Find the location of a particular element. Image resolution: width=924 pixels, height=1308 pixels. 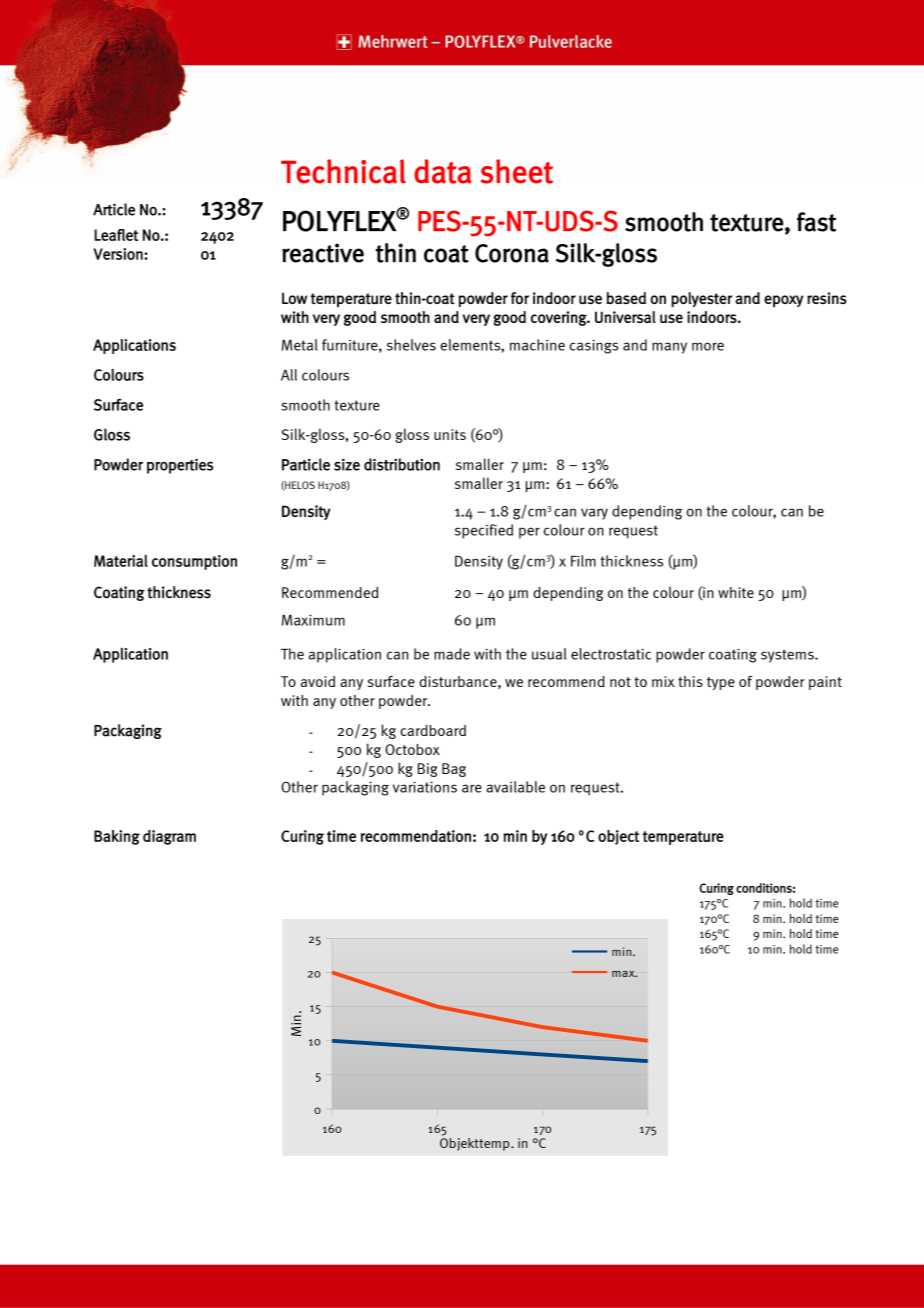

properties is located at coordinates (180, 466).
